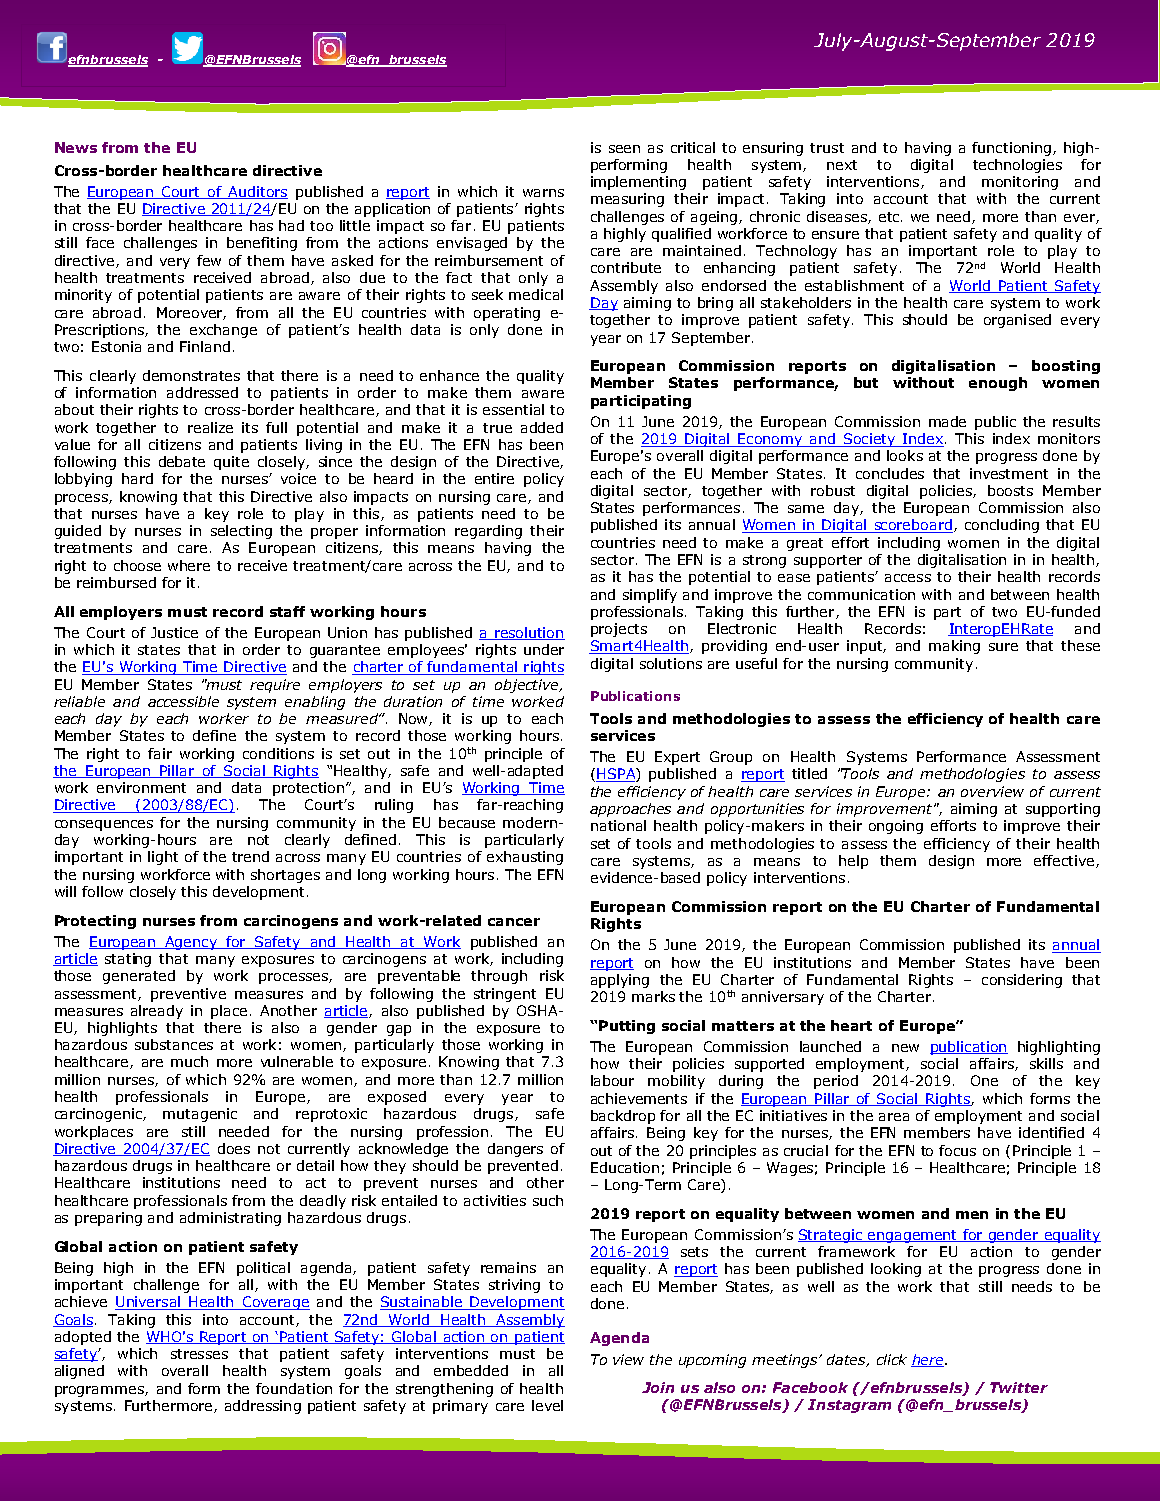  Describe the element at coordinates (630, 810) in the image. I see `approaches` at that location.
